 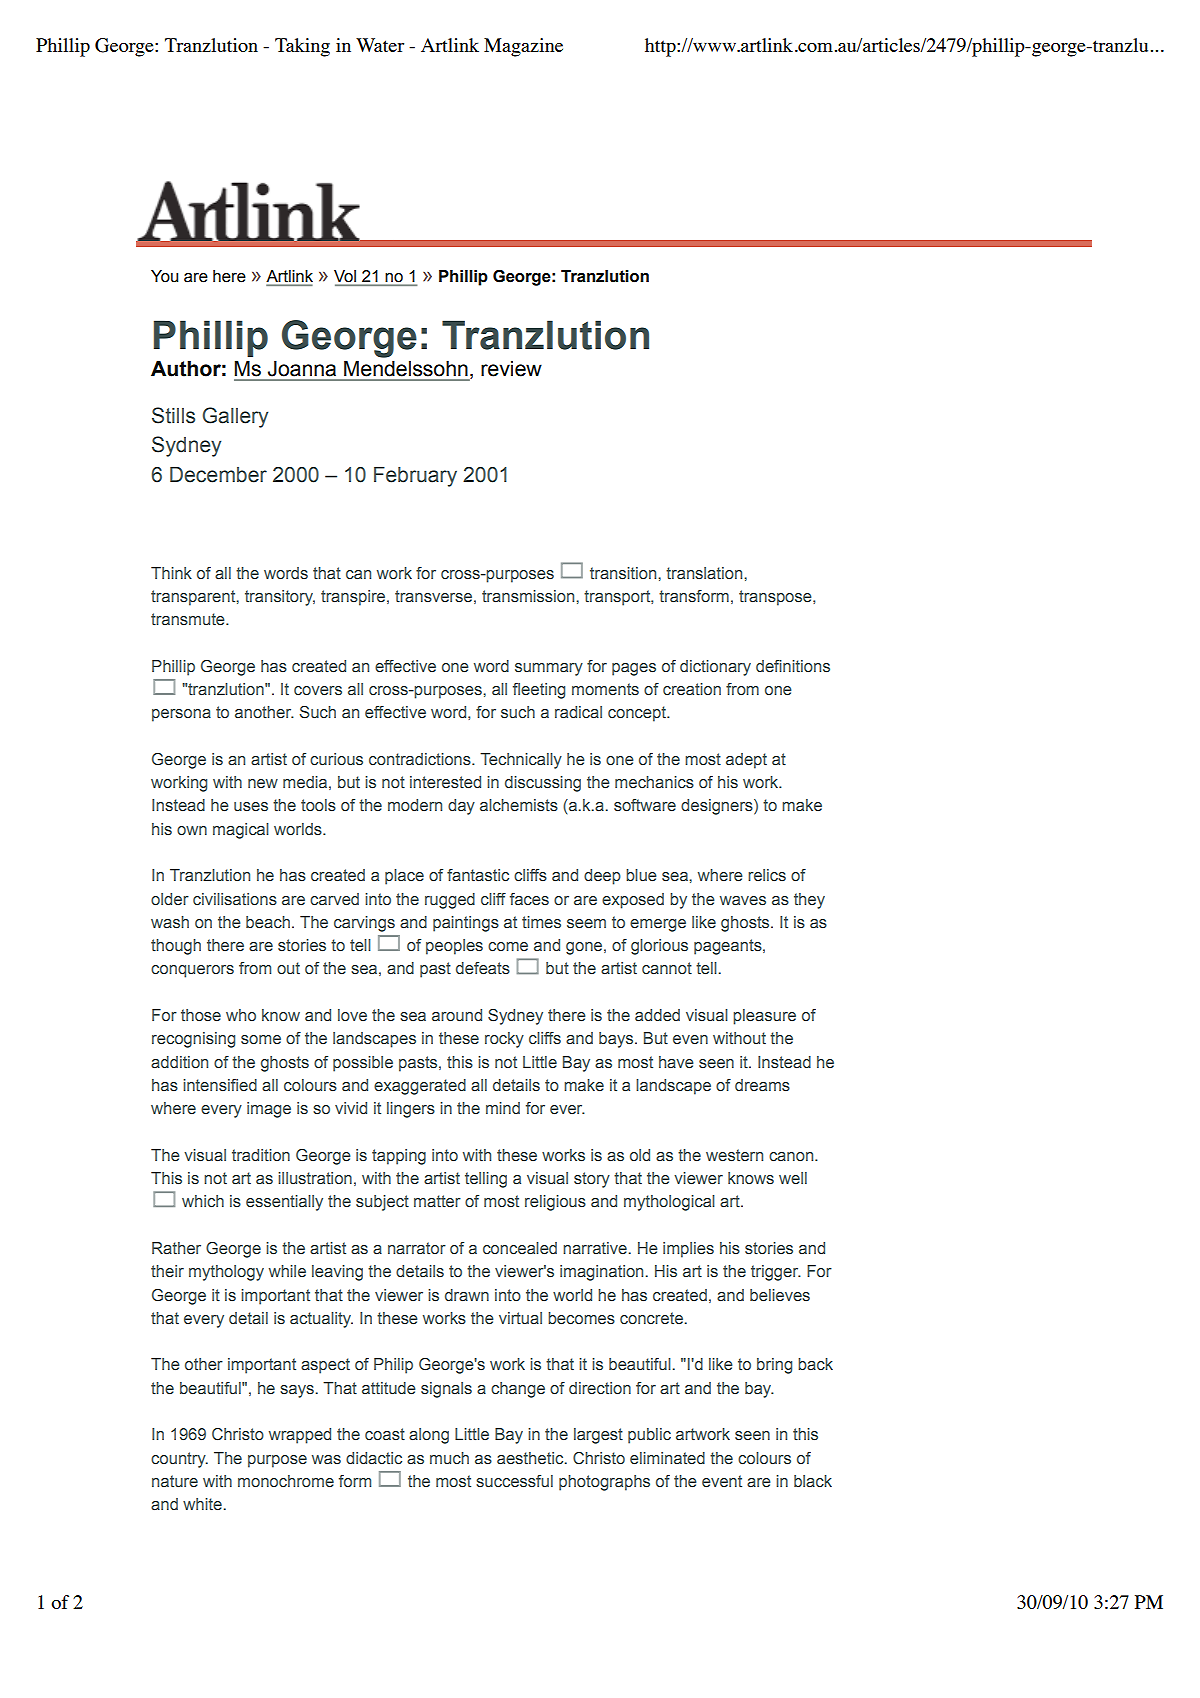 What do you see at coordinates (514, 1481) in the image?
I see `successful` at bounding box center [514, 1481].
